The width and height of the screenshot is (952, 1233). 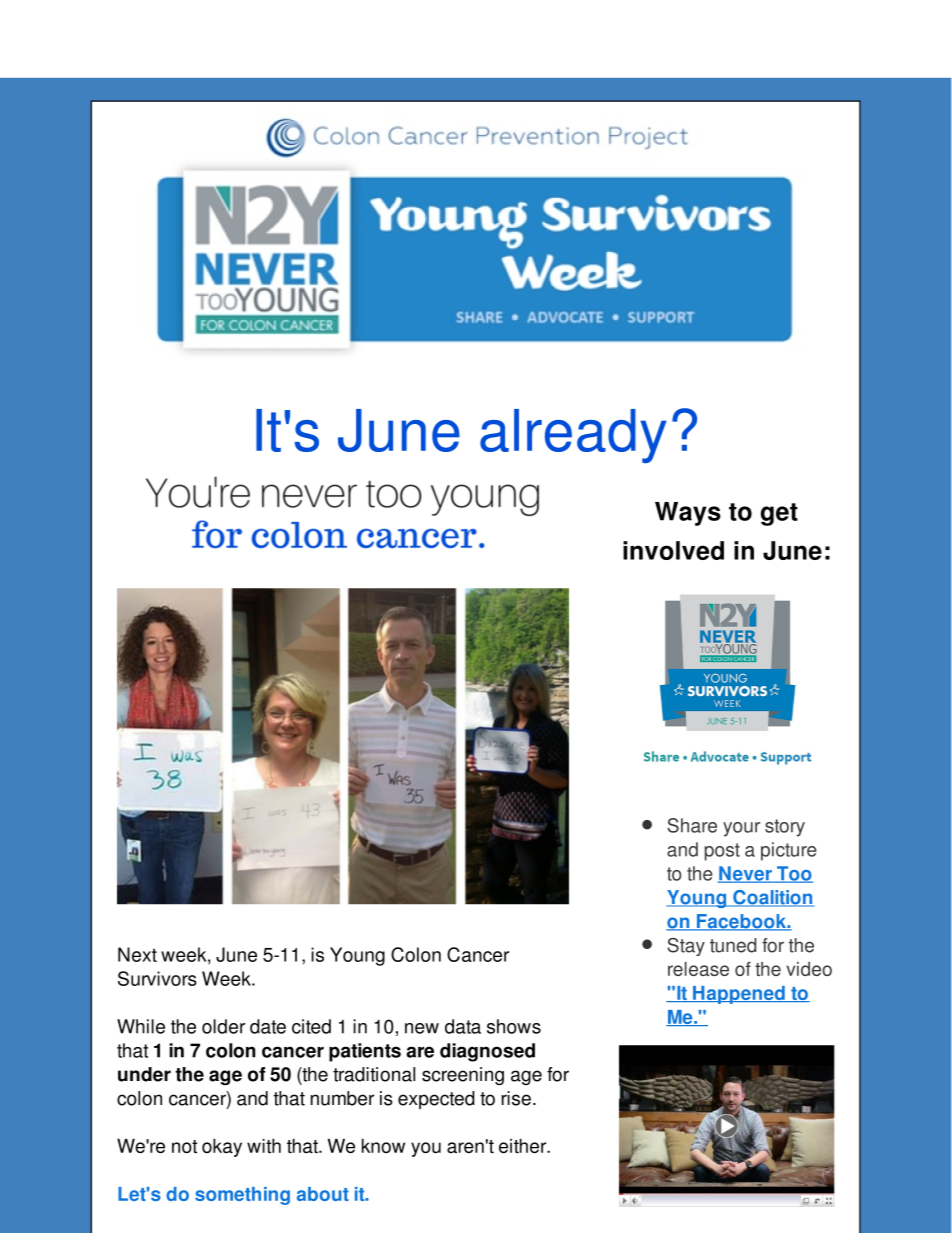 I want to click on Share, so click(x=692, y=825).
